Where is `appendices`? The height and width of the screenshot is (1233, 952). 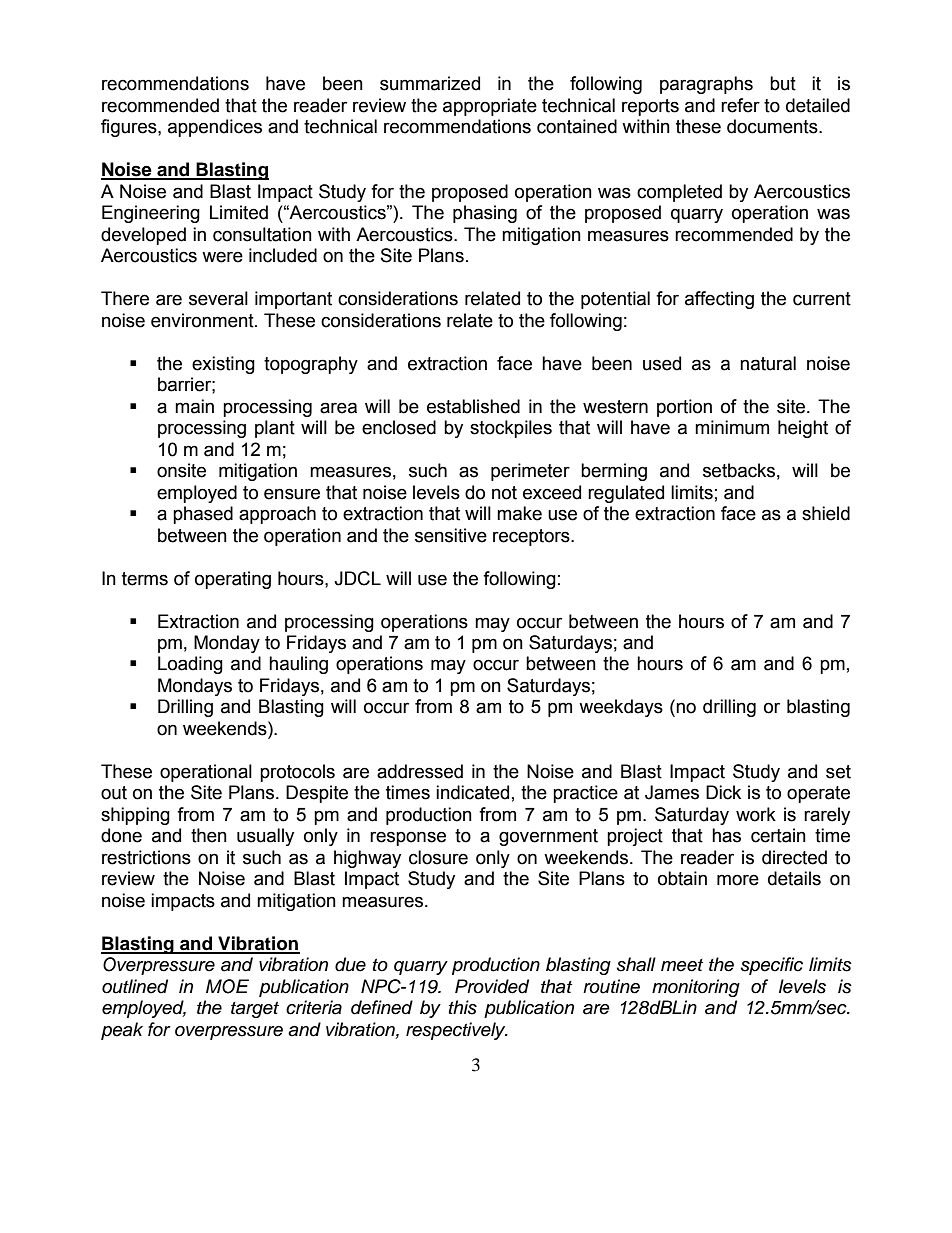 appendices is located at coordinates (215, 128).
